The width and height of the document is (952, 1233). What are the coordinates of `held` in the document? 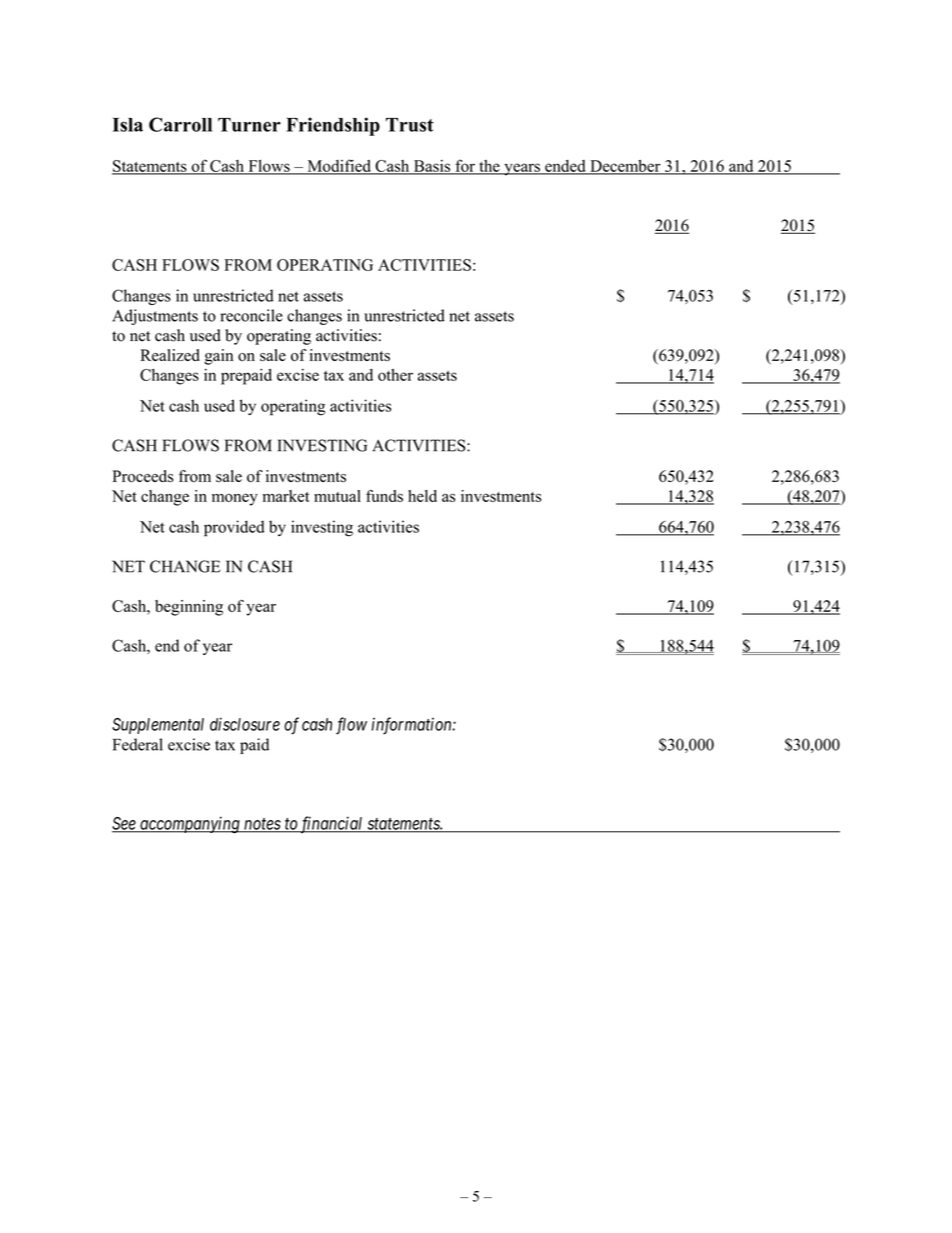 It's located at (422, 496).
